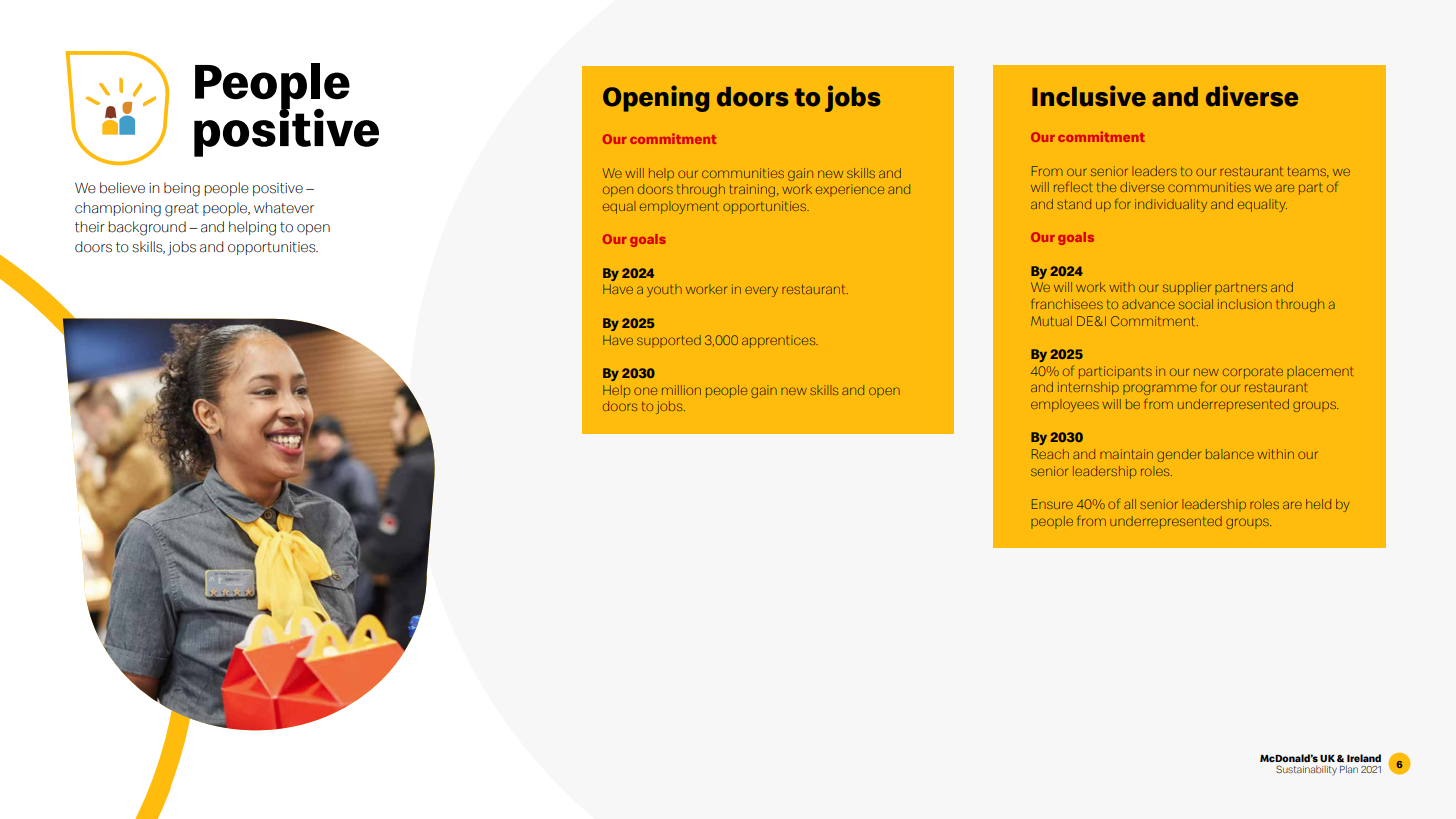 The image size is (1456, 819). I want to click on Ensure, so click(1052, 504).
